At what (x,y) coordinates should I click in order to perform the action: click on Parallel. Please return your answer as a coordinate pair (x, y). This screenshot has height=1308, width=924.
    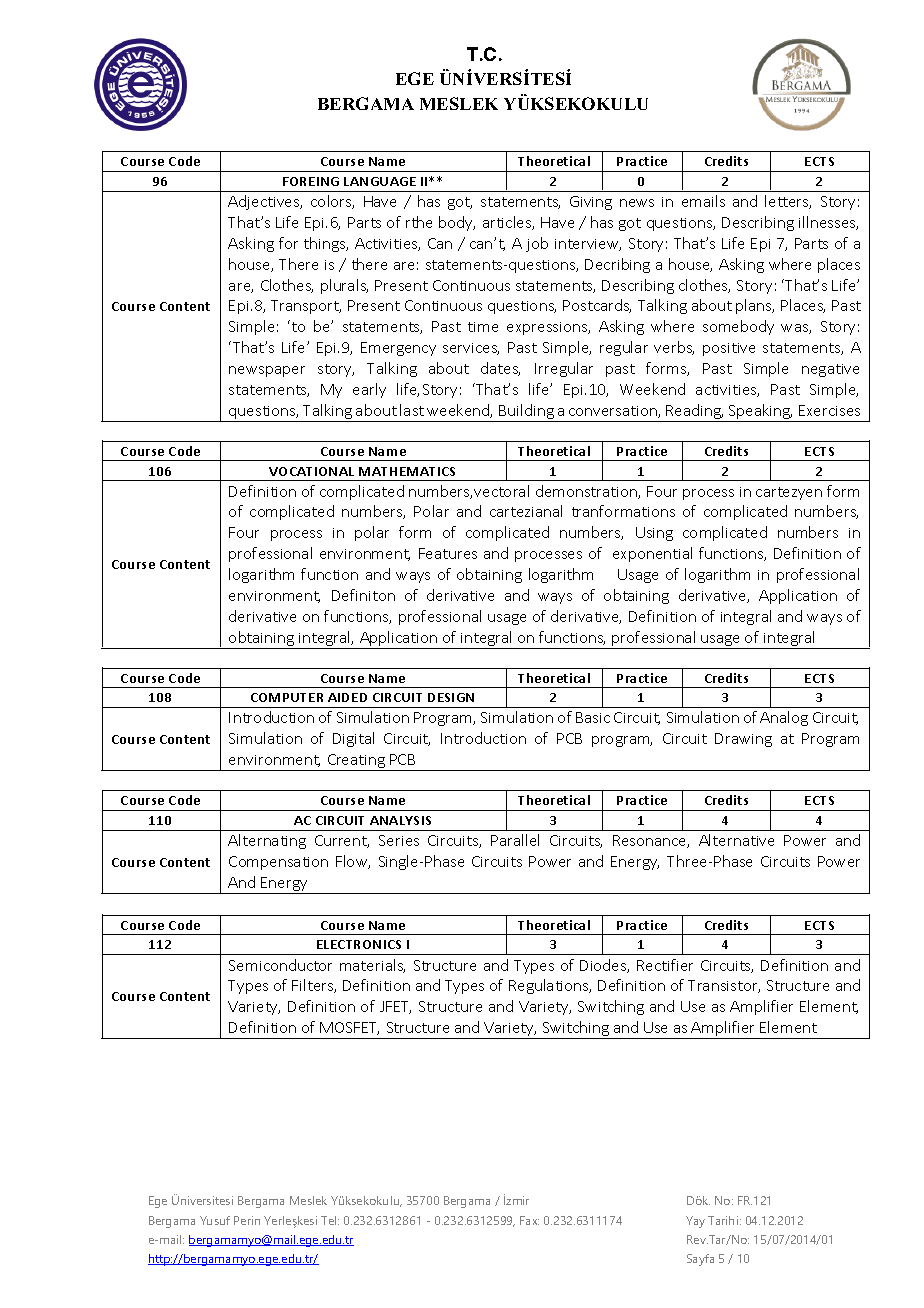
    Looking at the image, I should click on (515, 840).
